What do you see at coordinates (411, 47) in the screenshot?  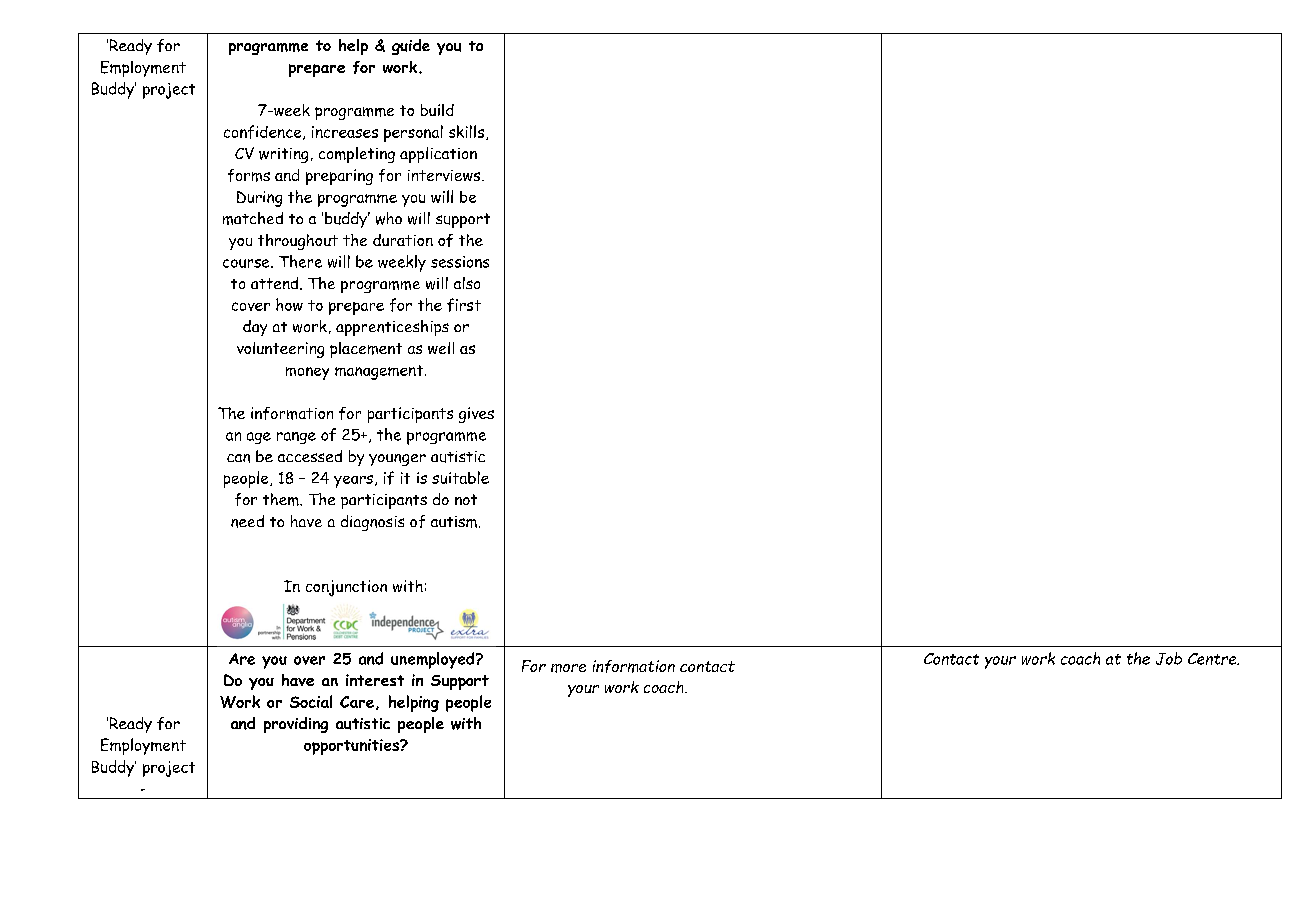 I see `guide` at bounding box center [411, 47].
